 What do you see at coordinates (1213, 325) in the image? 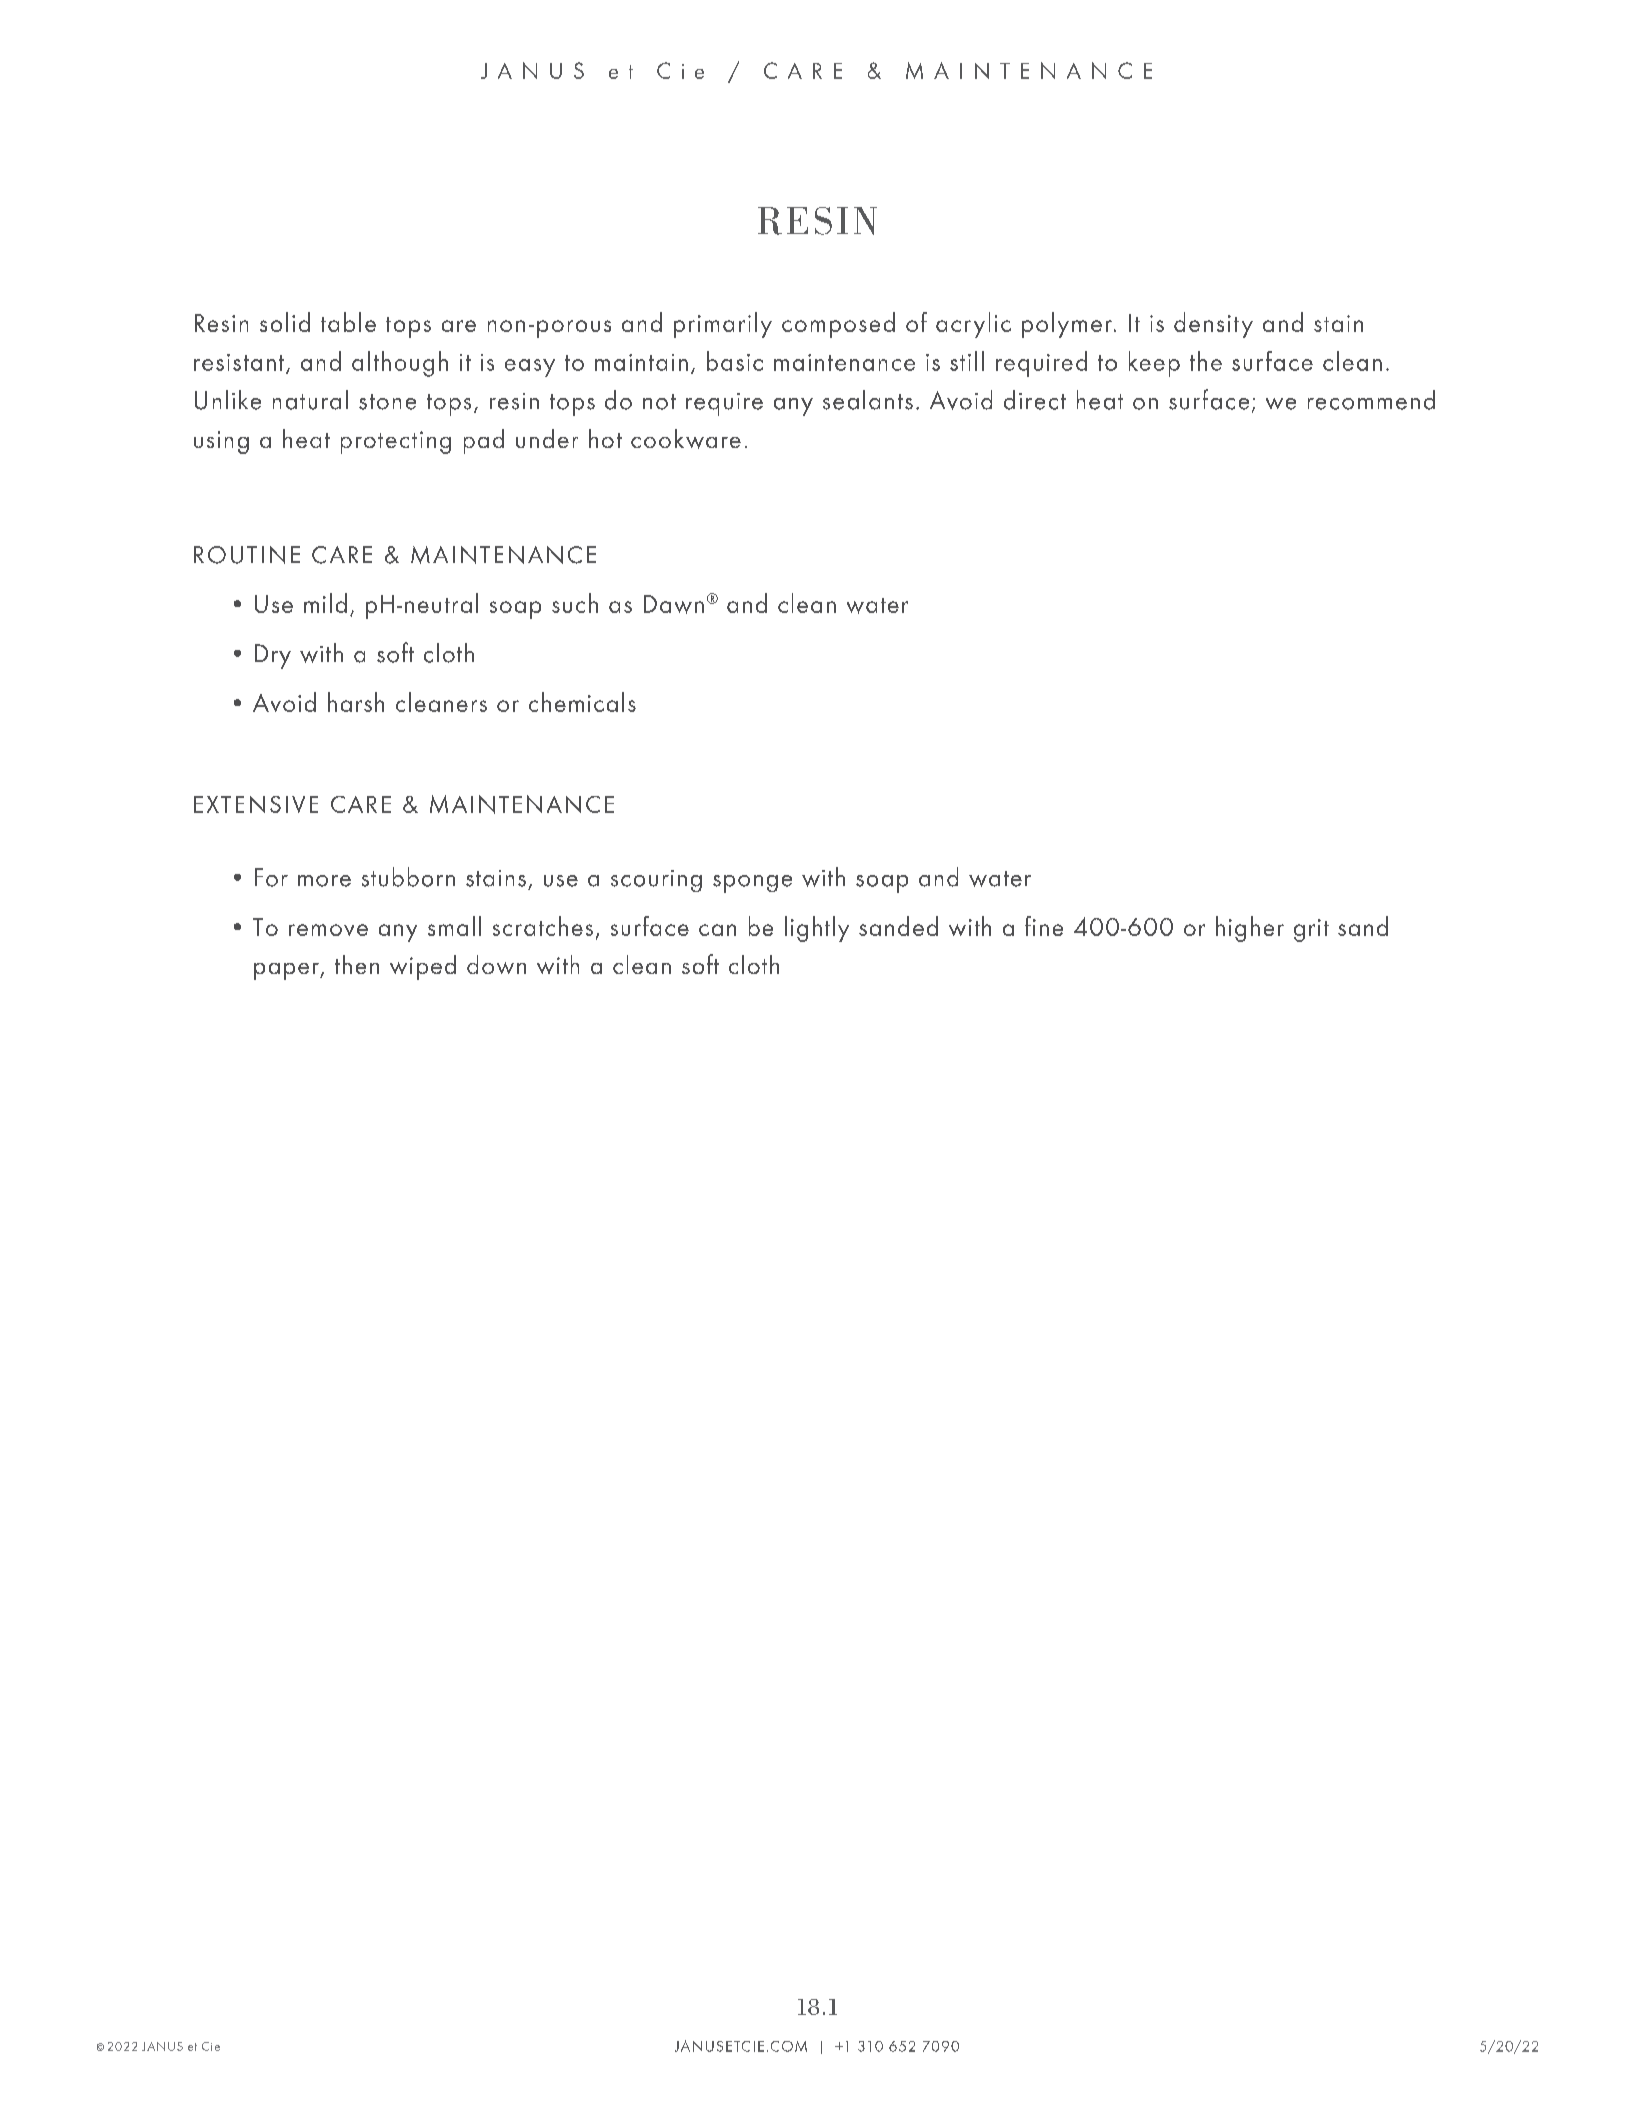
I see `density` at bounding box center [1213, 325].
